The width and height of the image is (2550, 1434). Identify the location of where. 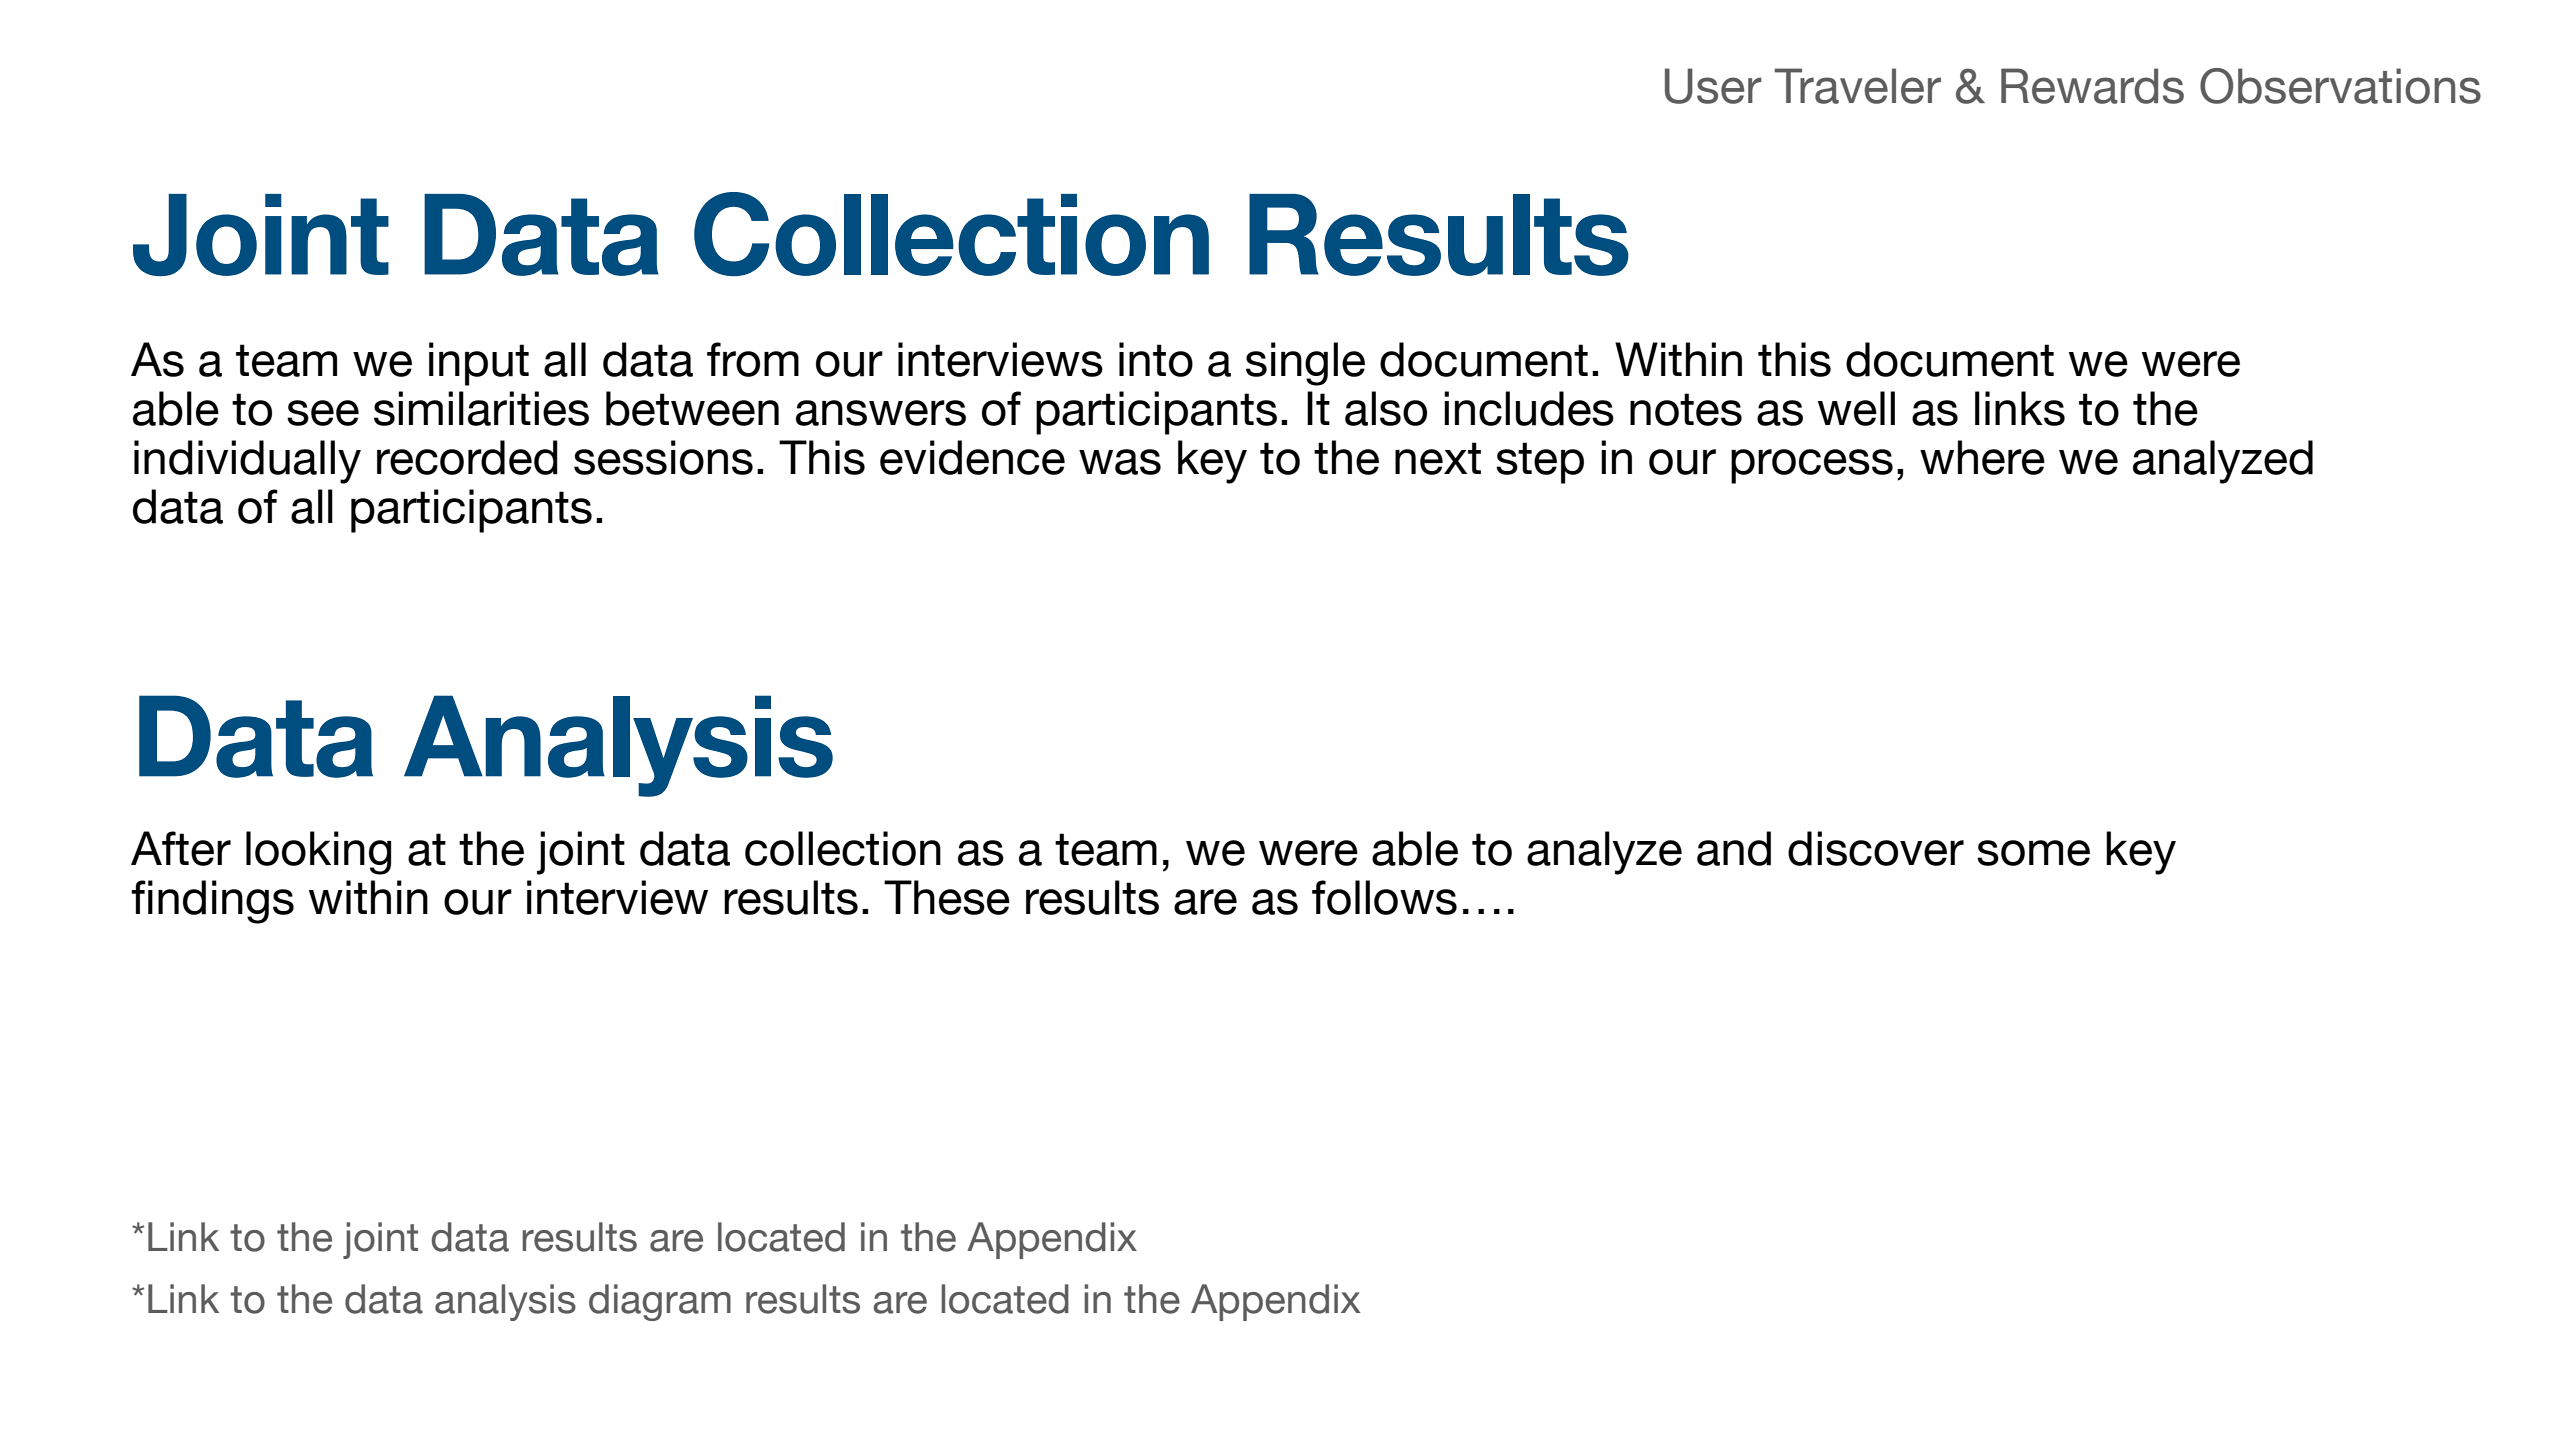
(1982, 457).
